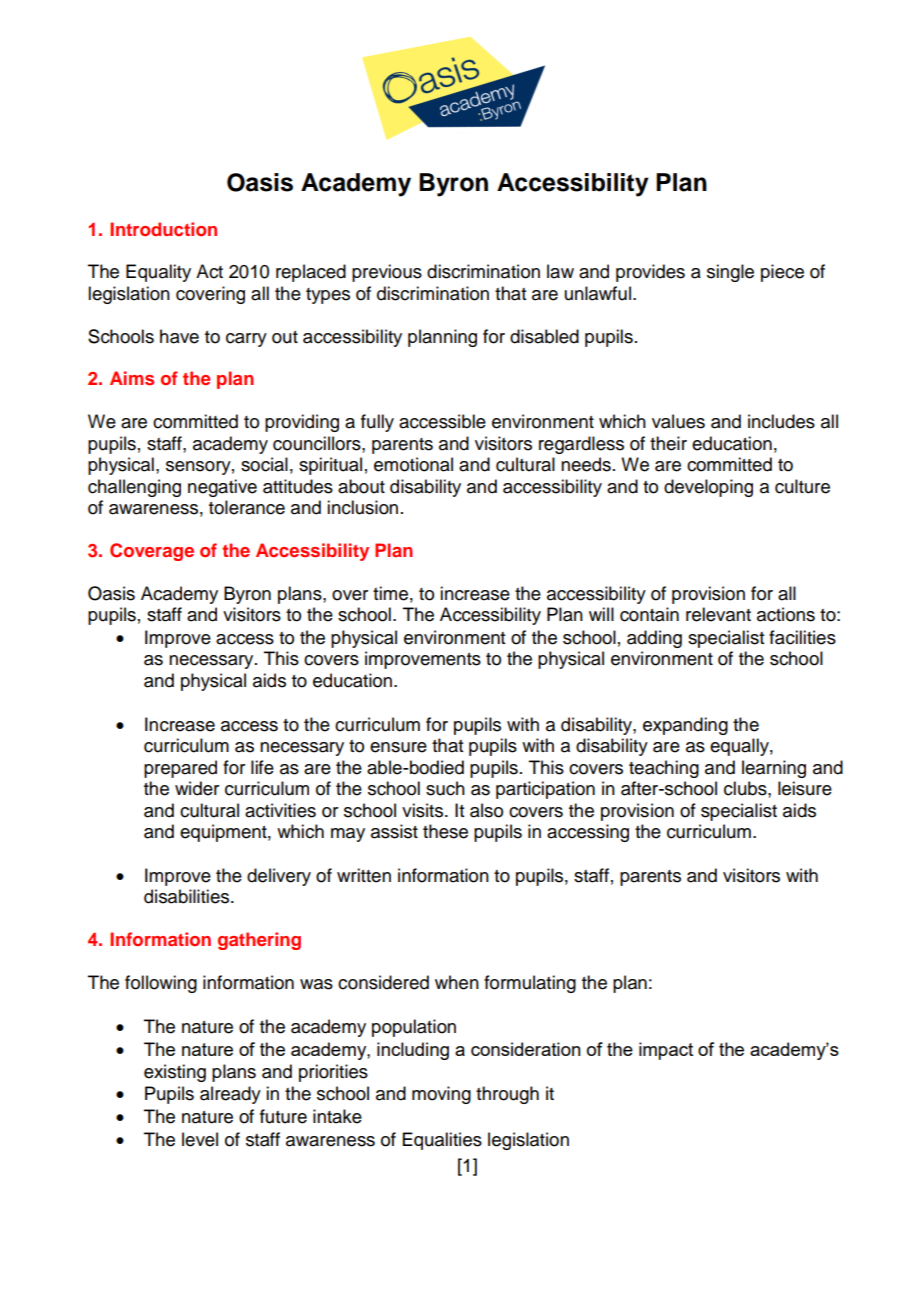 The width and height of the document is (924, 1307). I want to click on previous, so click(387, 273).
